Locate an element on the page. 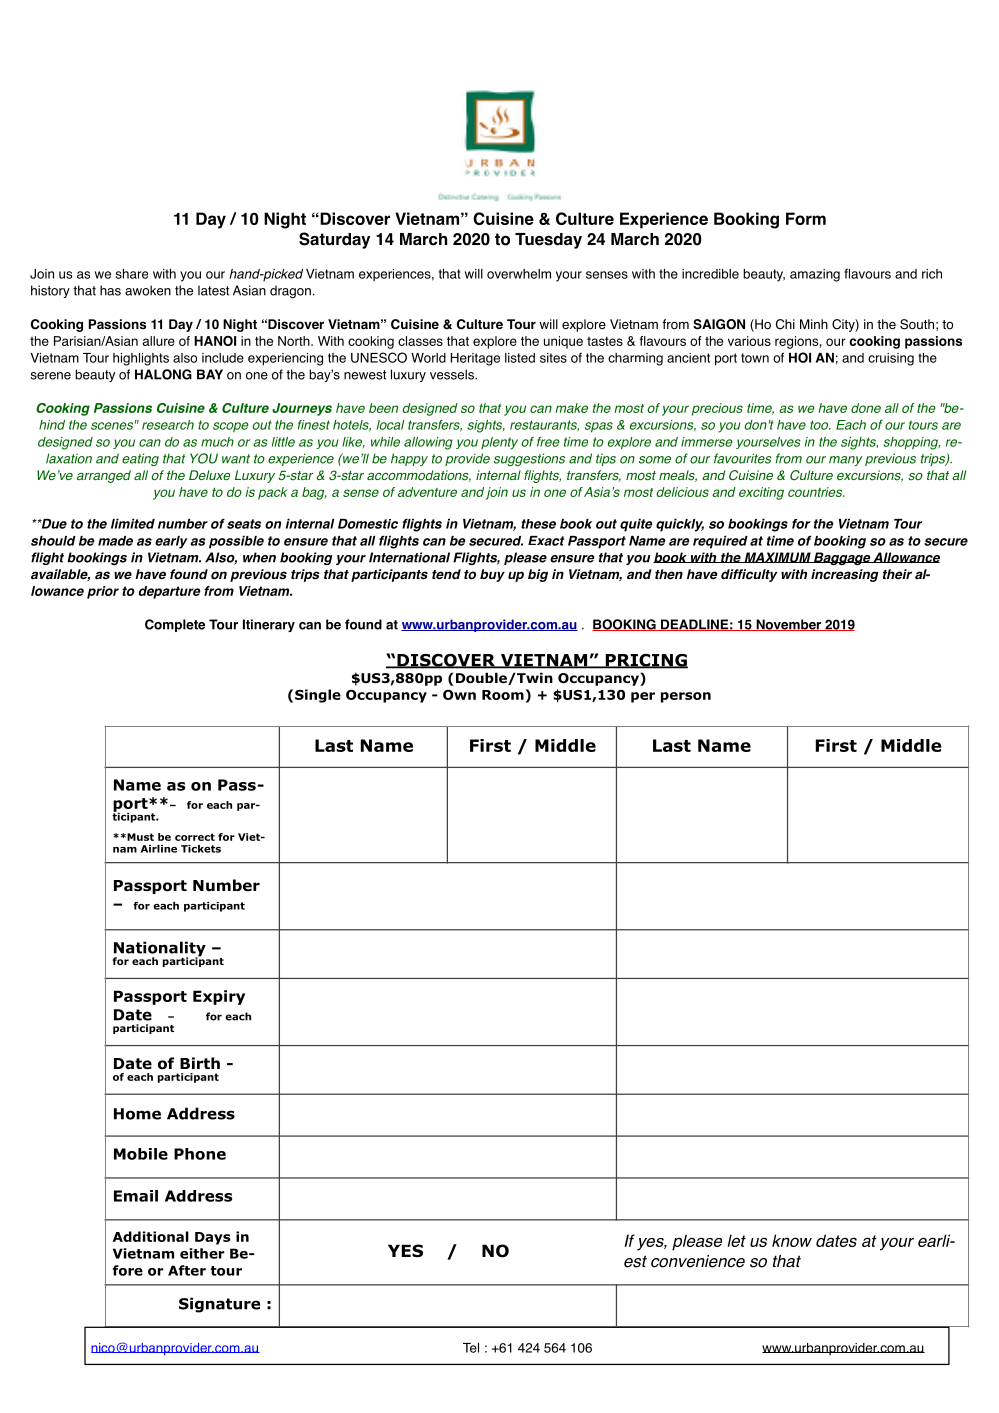  After is located at coordinates (187, 1270).
